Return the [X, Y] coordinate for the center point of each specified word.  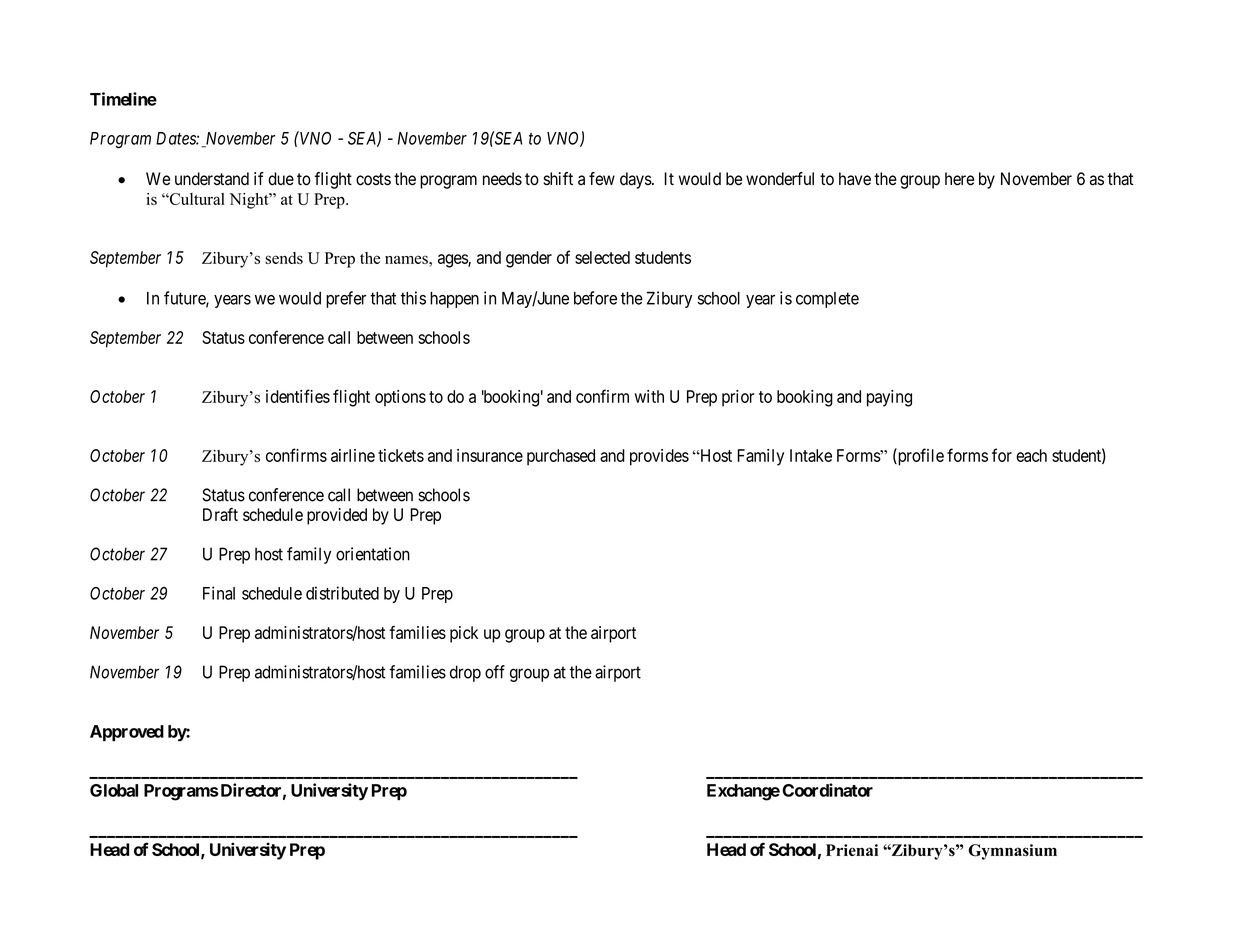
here [959, 179]
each [1031, 455]
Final [219, 593]
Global [114, 790]
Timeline [123, 99]
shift [558, 179]
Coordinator [827, 790]
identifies [298, 396]
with [649, 396]
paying [889, 398]
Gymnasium [1012, 852]
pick [464, 634]
